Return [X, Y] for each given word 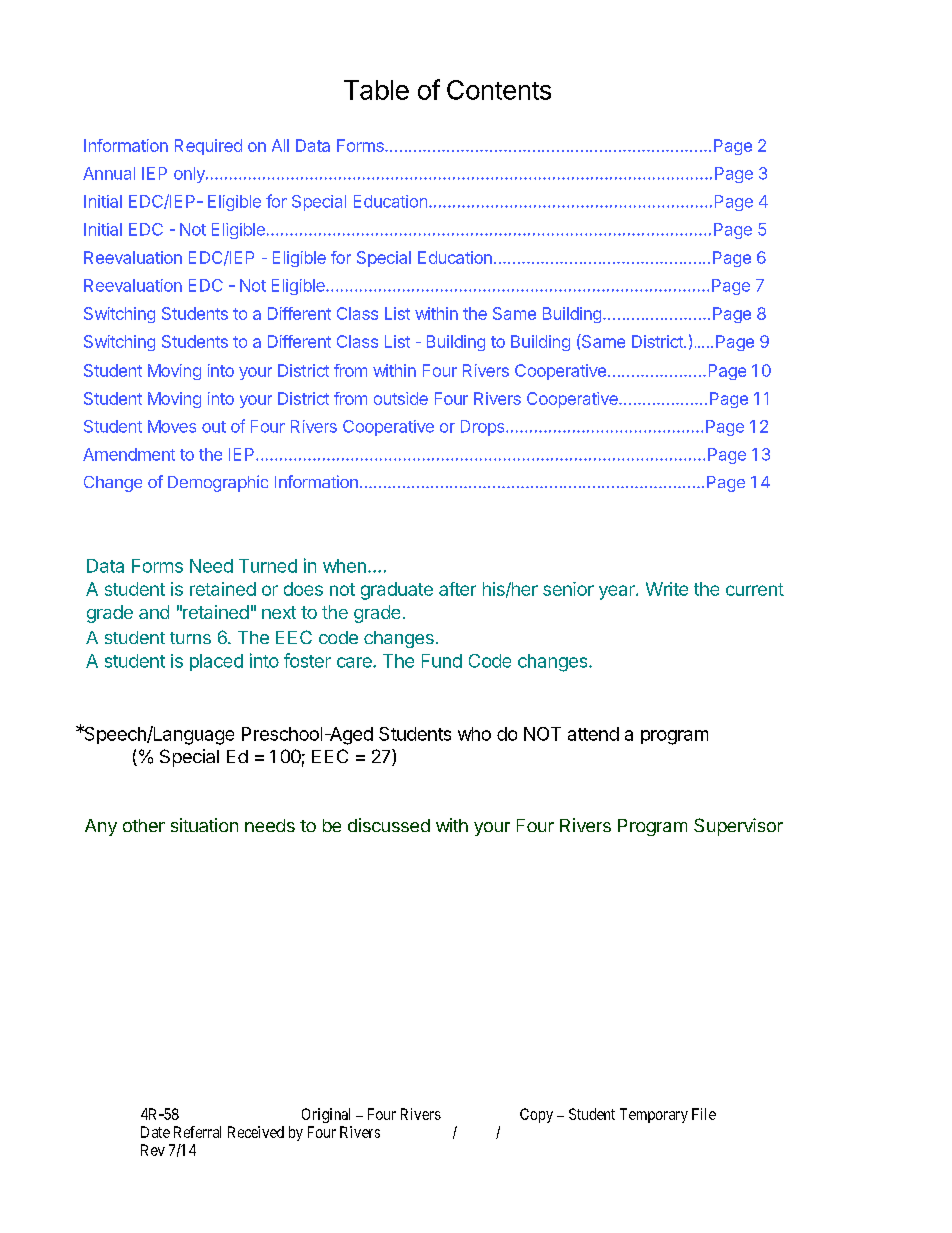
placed [216, 662]
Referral [197, 1132]
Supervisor [738, 827]
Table [376, 90]
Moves [172, 426]
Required [208, 147]
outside [401, 398]
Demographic [218, 483]
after [457, 589]
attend [593, 734]
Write [667, 589]
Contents [499, 90]
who [474, 734]
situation [204, 825]
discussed [389, 825]
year [618, 592]
